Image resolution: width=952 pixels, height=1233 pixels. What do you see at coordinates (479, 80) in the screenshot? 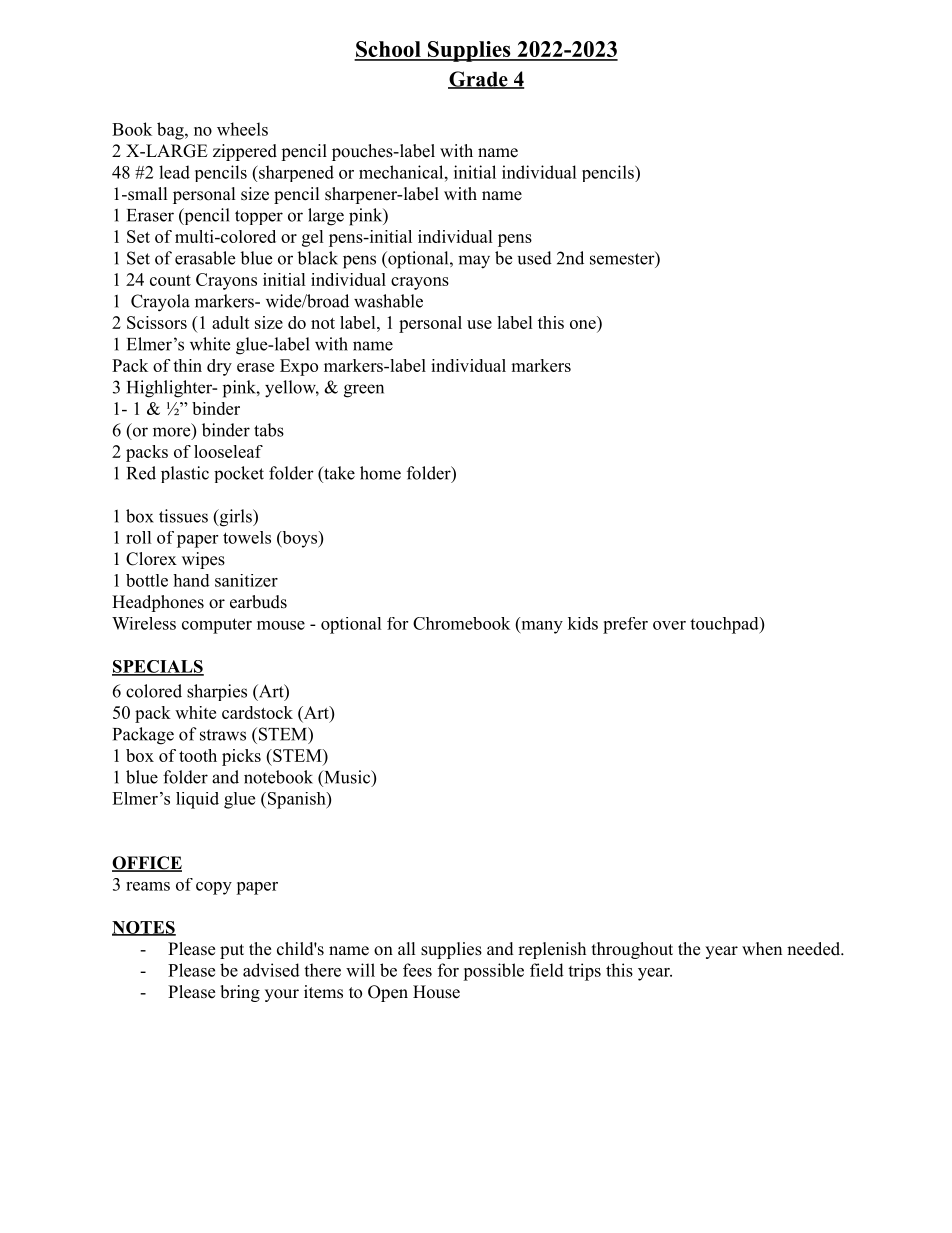
I see `Grade` at bounding box center [479, 80].
